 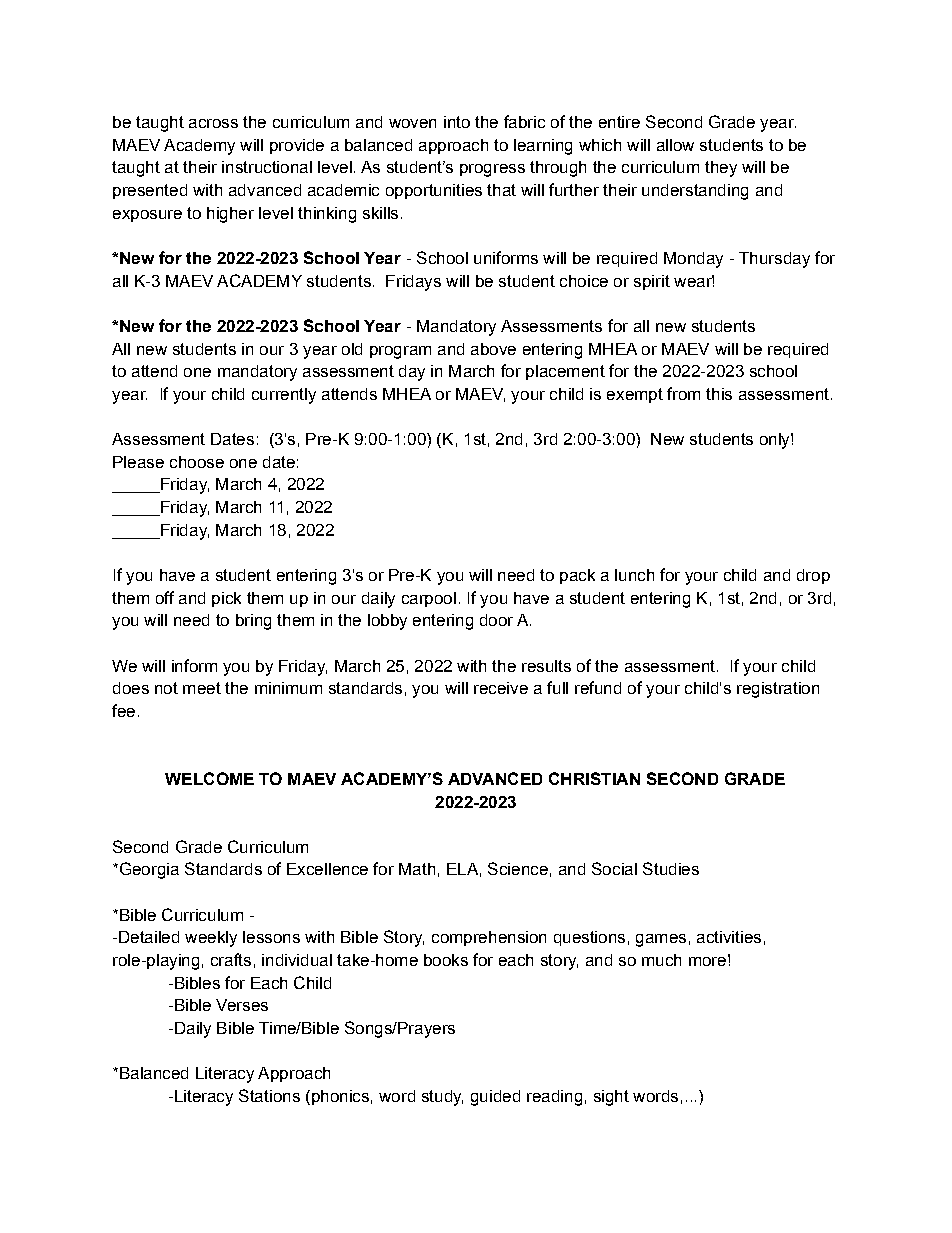 What do you see at coordinates (721, 169) in the screenshot?
I see `they` at bounding box center [721, 169].
